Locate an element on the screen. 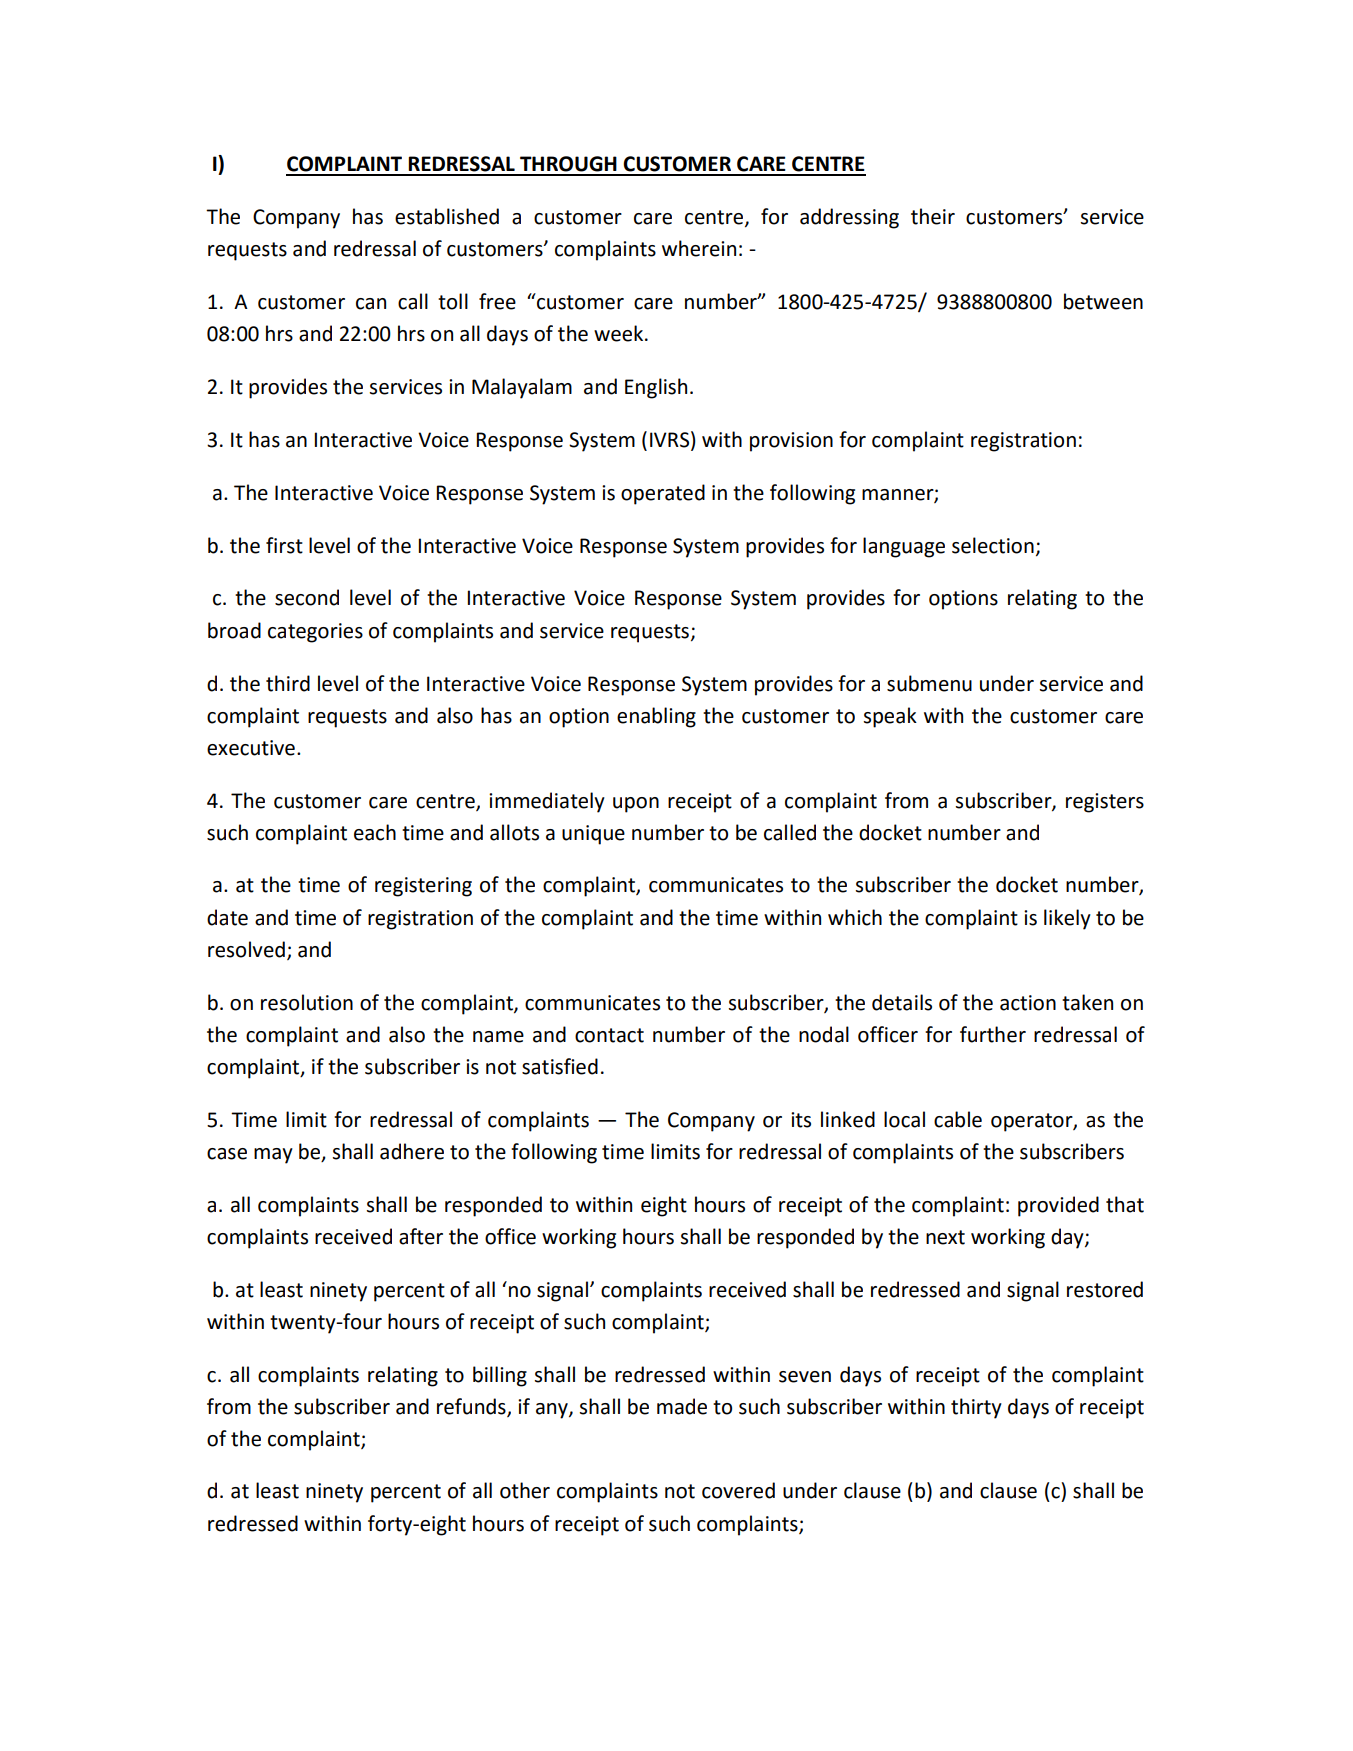  their is located at coordinates (933, 216).
